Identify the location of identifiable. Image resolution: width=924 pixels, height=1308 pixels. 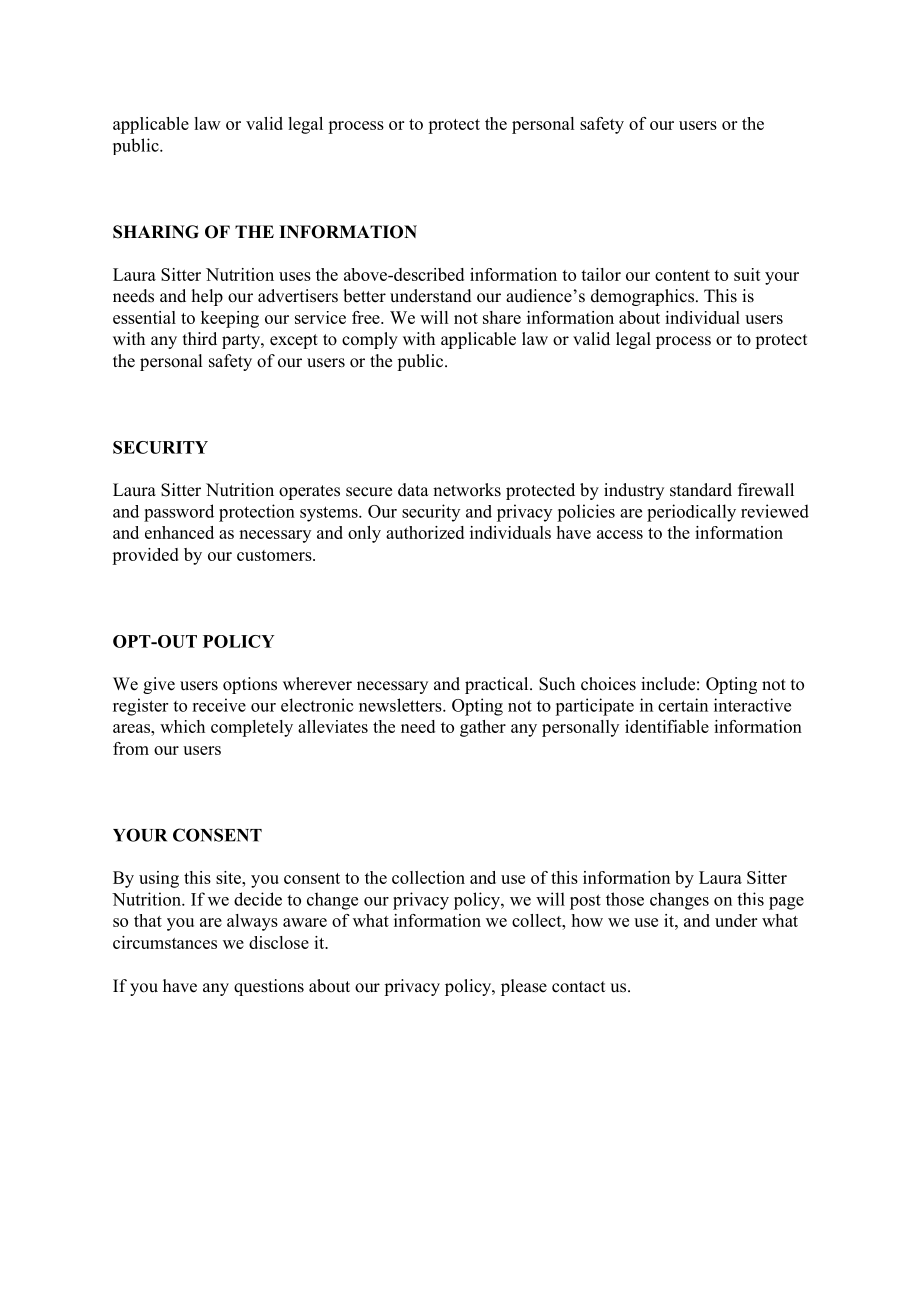
(667, 726).
